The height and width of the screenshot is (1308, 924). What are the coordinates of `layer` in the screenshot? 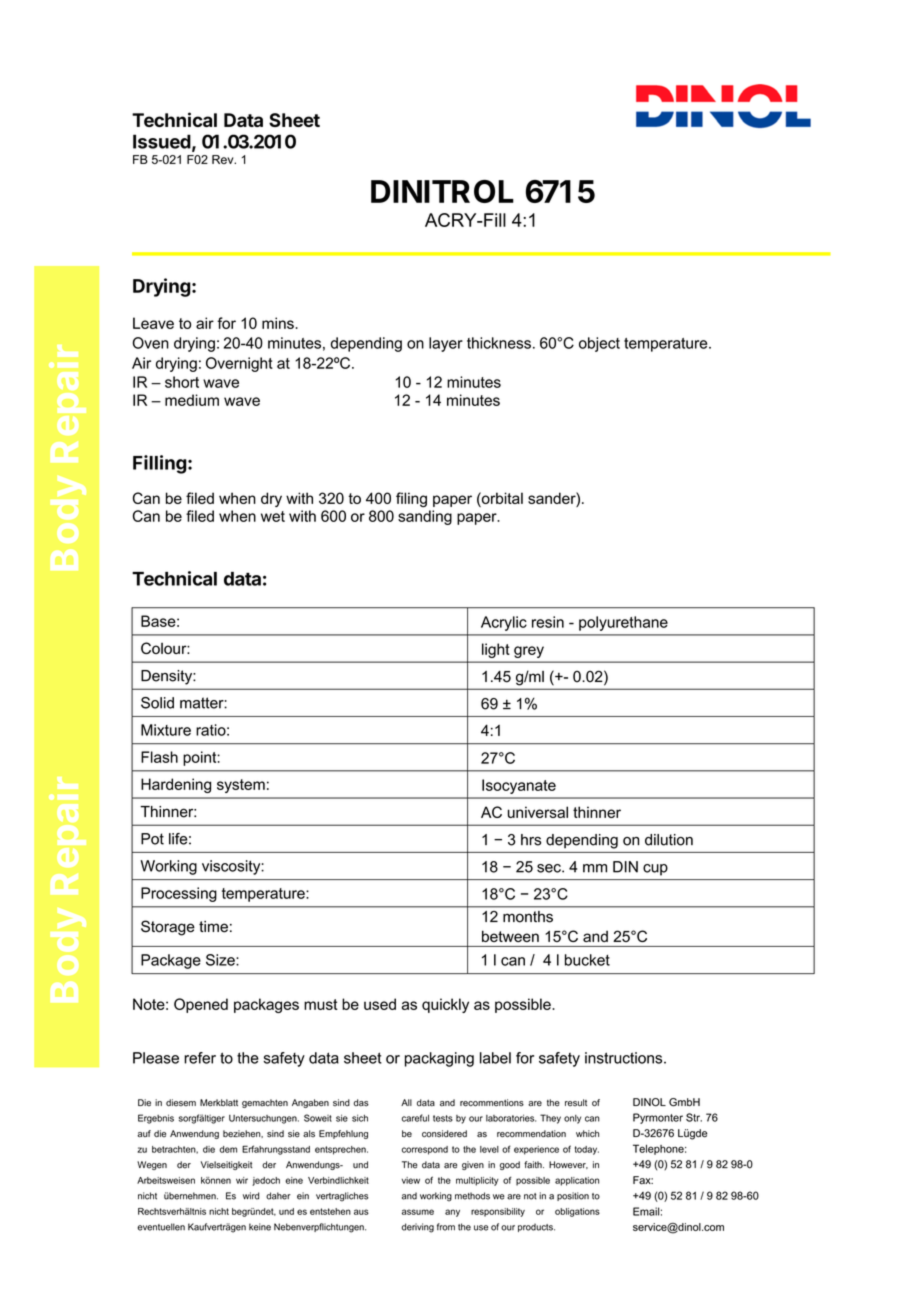 It's located at (446, 344).
